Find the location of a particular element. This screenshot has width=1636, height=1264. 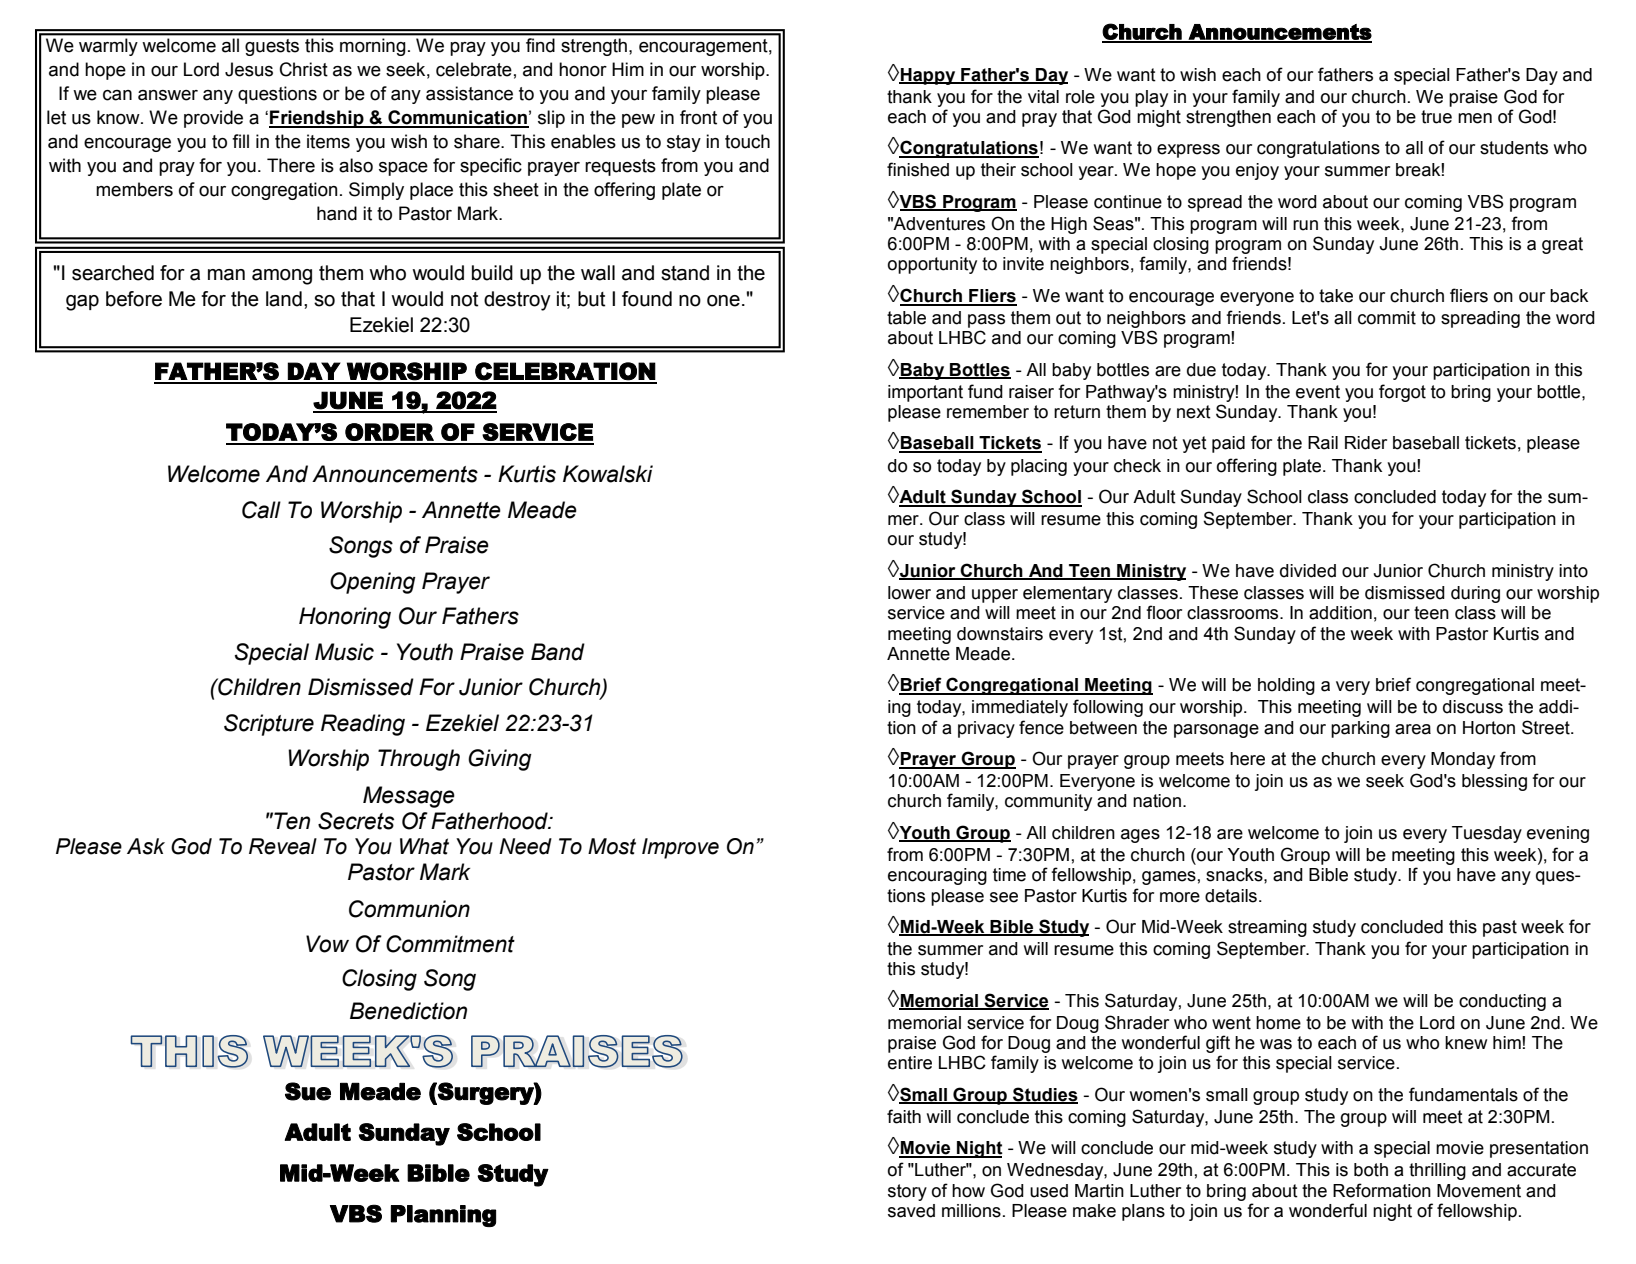

lower is located at coordinates (909, 593).
